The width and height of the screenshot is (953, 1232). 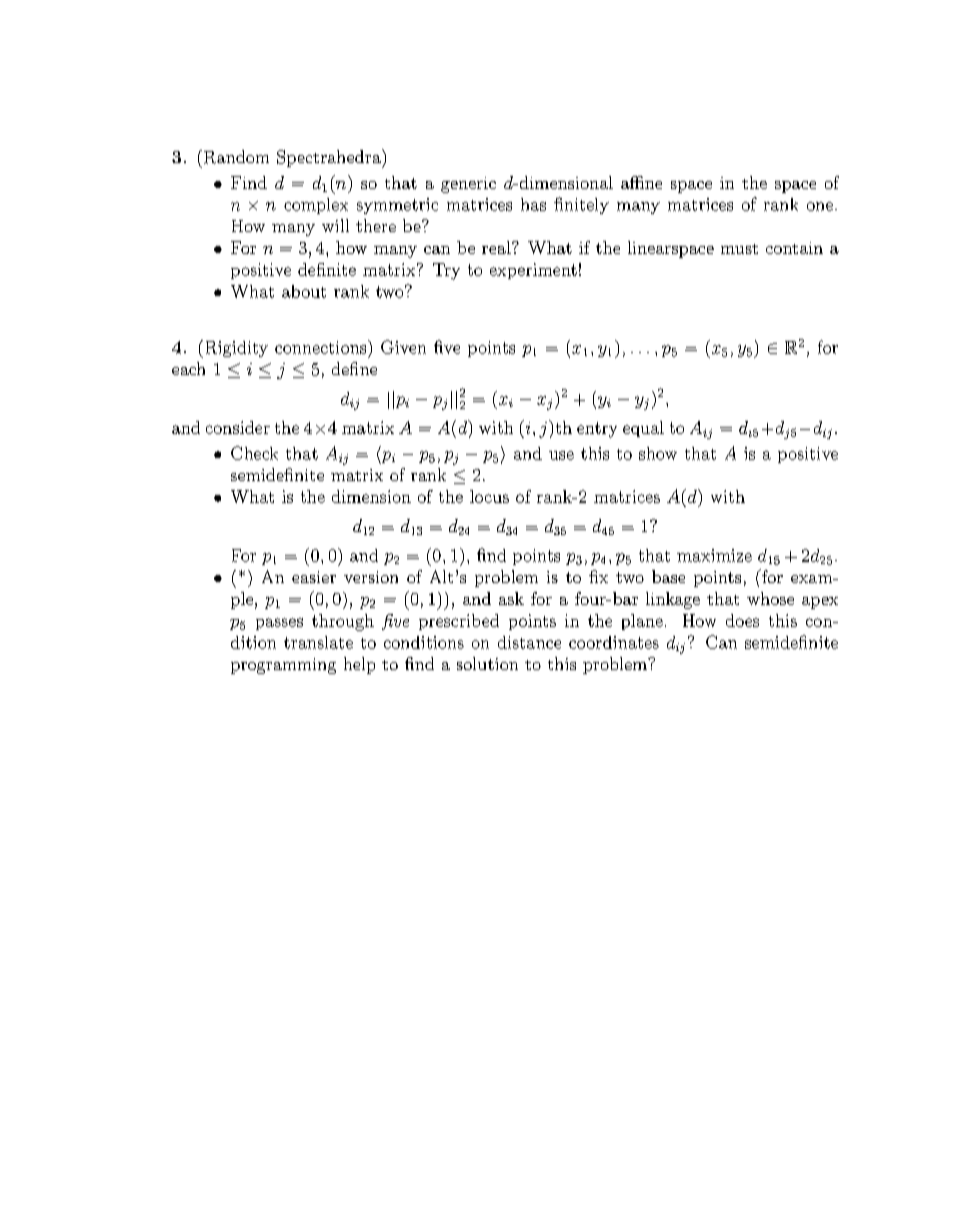 What do you see at coordinates (714, 555) in the screenshot?
I see `maximize` at bounding box center [714, 555].
